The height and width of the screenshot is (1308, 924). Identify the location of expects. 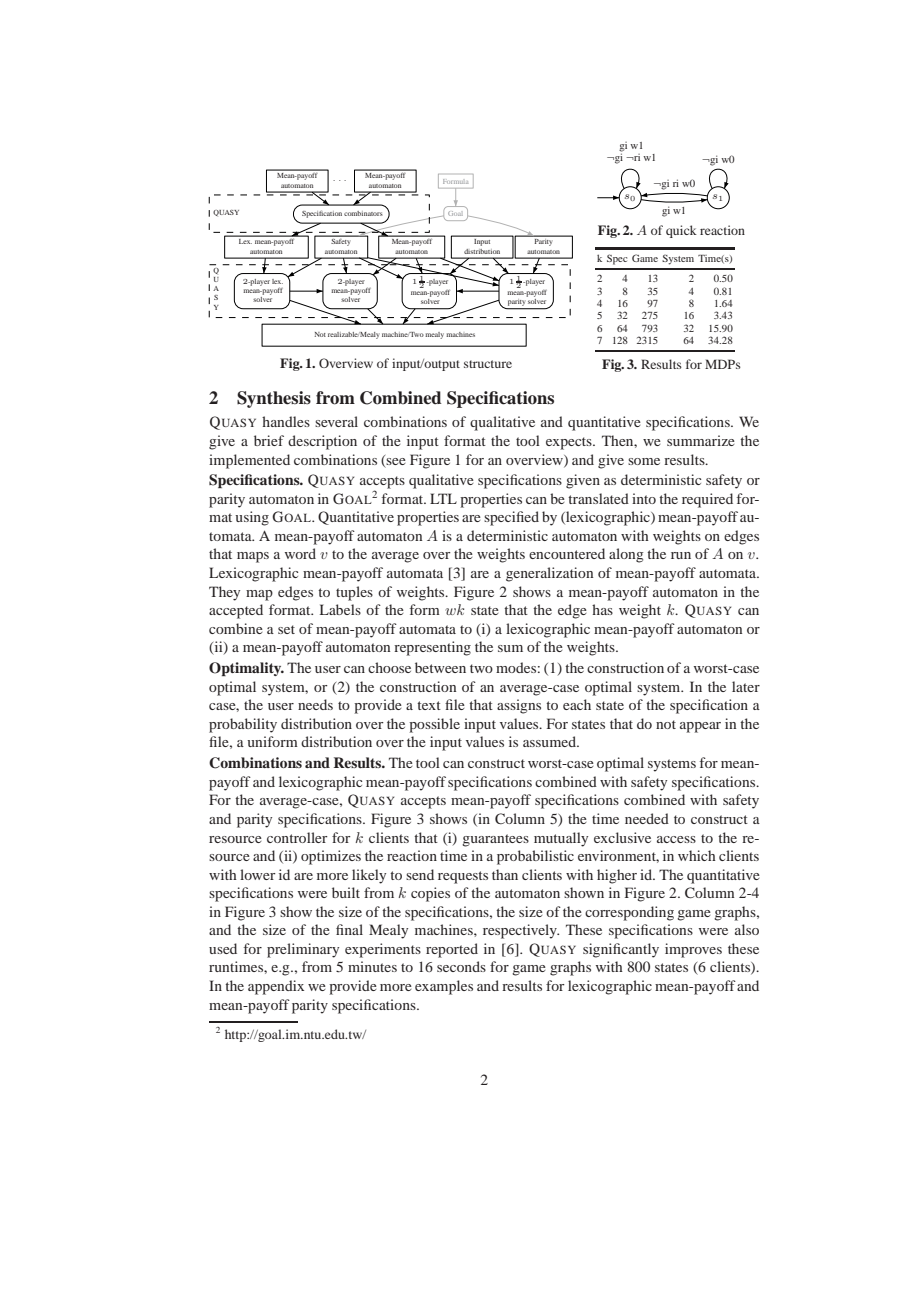
(570, 443).
